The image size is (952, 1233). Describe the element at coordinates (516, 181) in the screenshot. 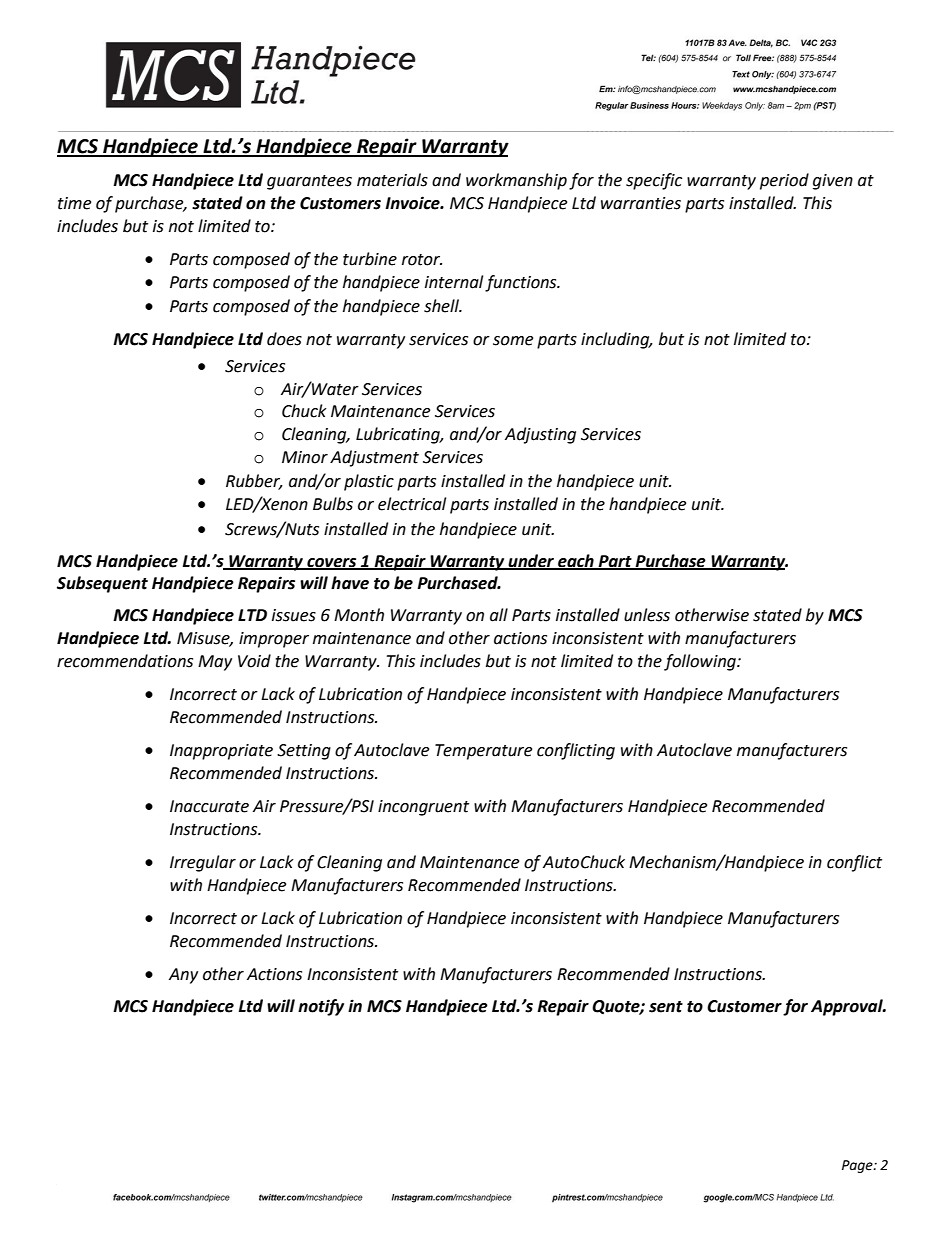

I see `workmanship` at that location.
